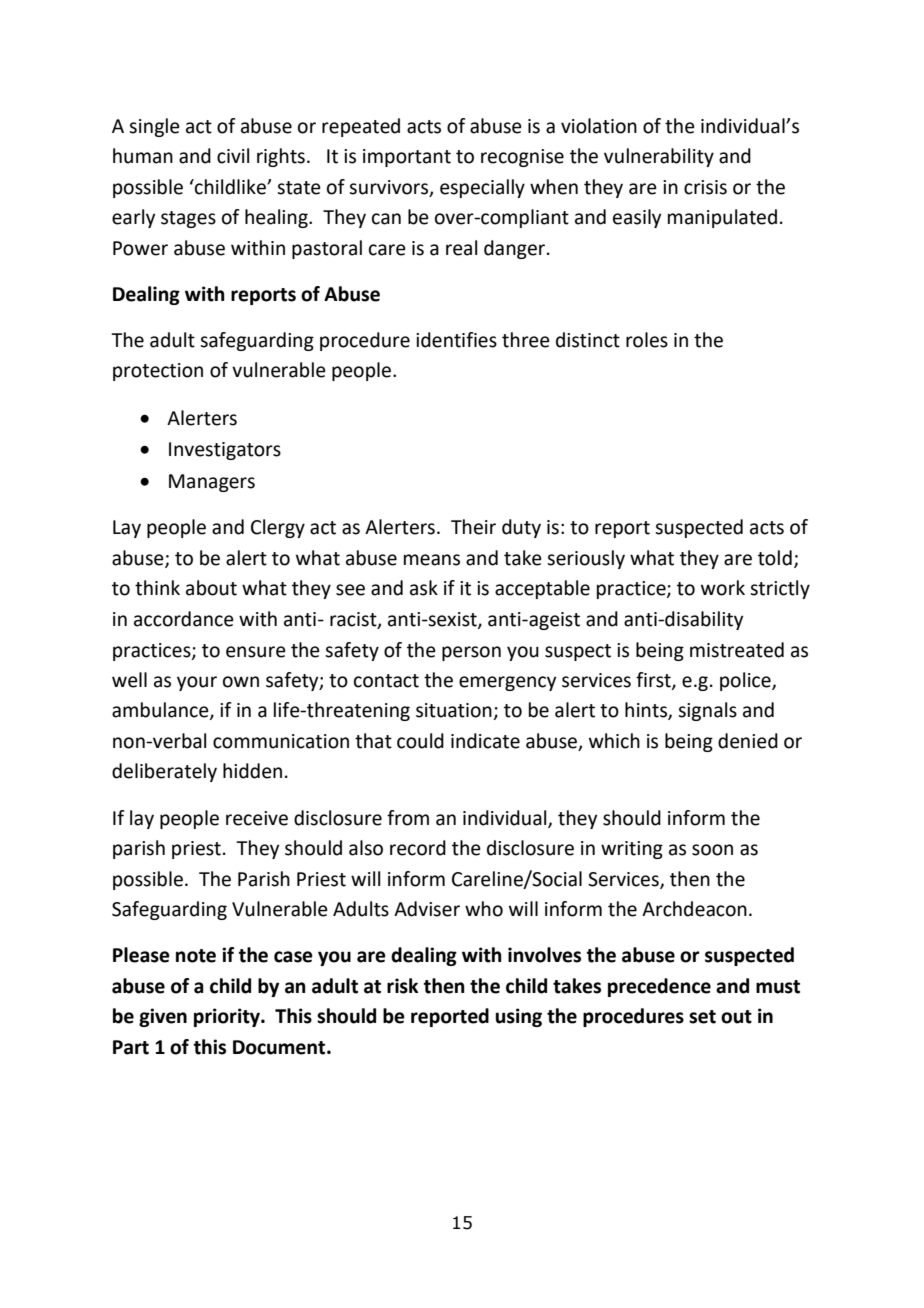 The height and width of the page is (1308, 924). I want to click on important, so click(407, 158).
